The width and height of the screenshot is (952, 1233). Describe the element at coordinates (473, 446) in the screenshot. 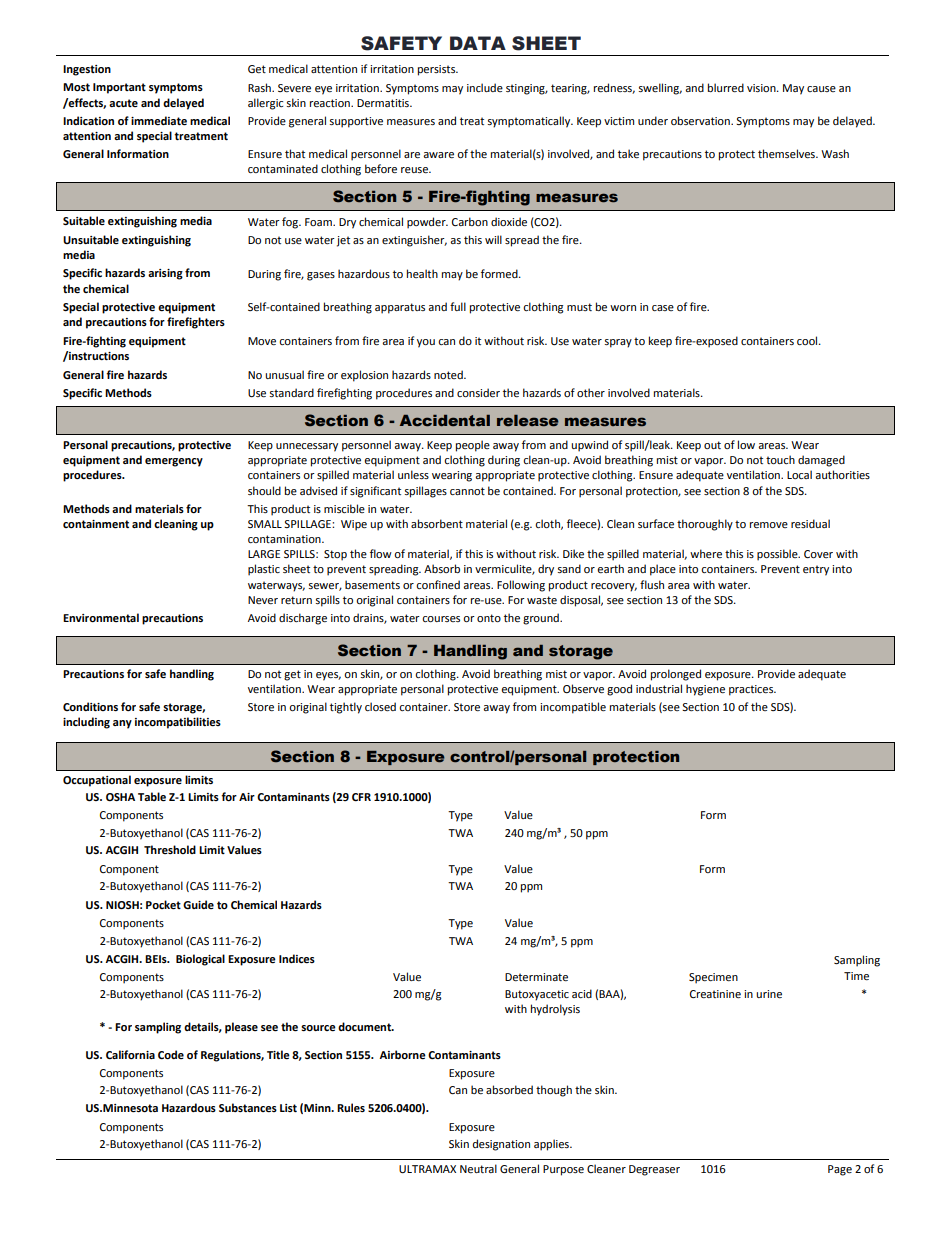

I see `people` at that location.
